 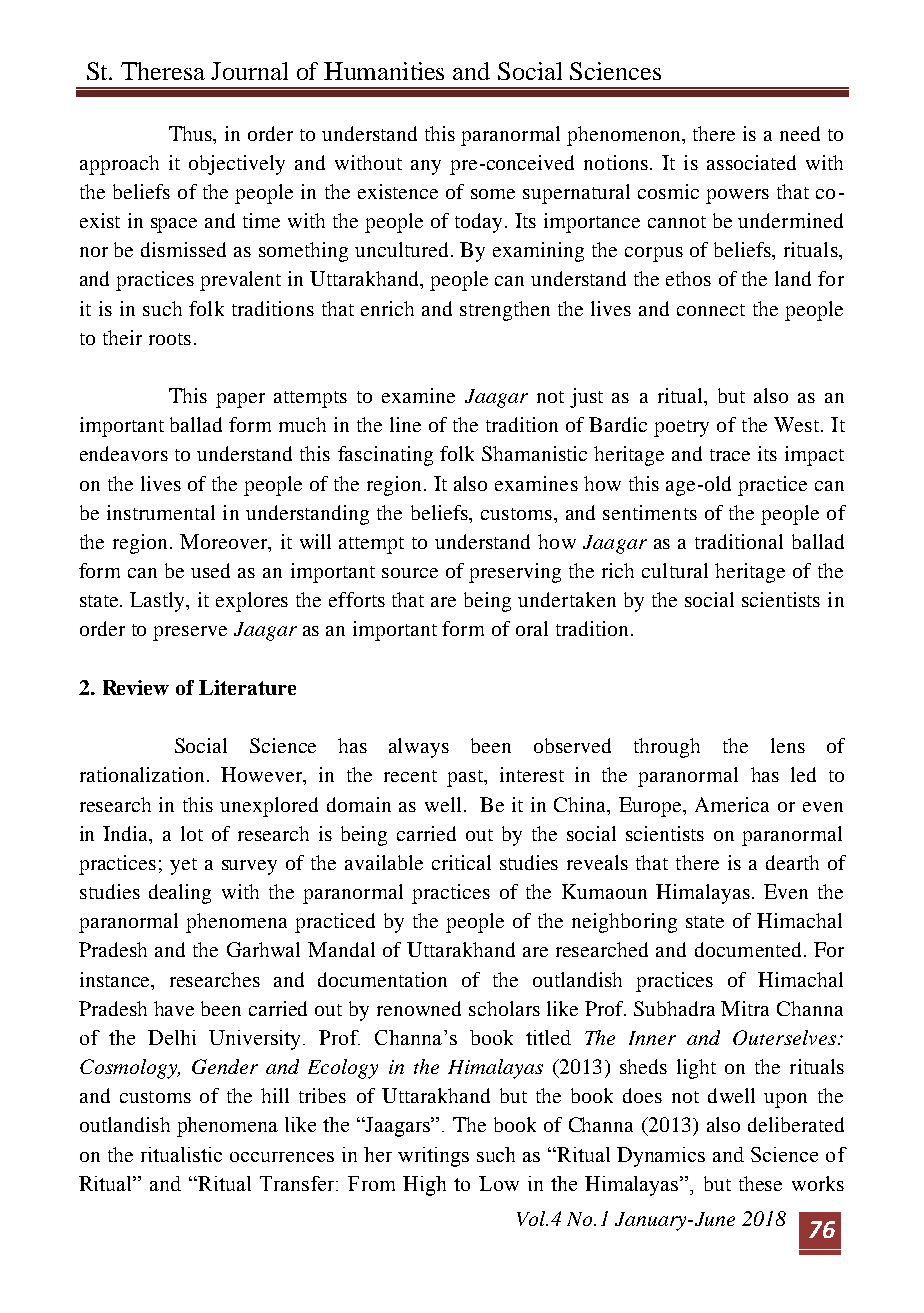 What do you see at coordinates (751, 162) in the document?
I see `associated` at bounding box center [751, 162].
